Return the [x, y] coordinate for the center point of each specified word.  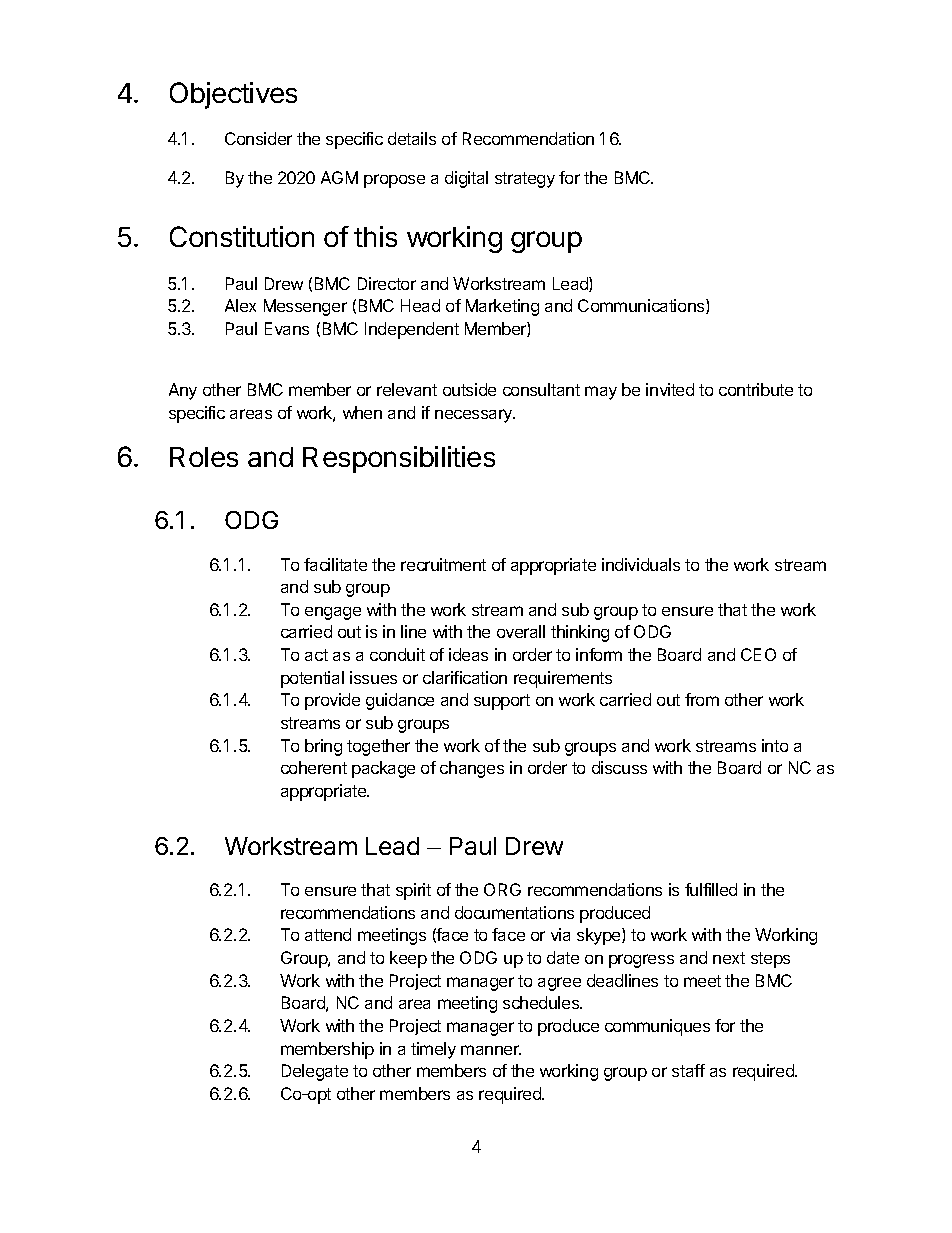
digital [466, 179]
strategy [525, 180]
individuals [641, 564]
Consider [258, 138]
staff [688, 1070]
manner [491, 1050]
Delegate [315, 1072]
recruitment [443, 564]
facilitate [335, 564]
